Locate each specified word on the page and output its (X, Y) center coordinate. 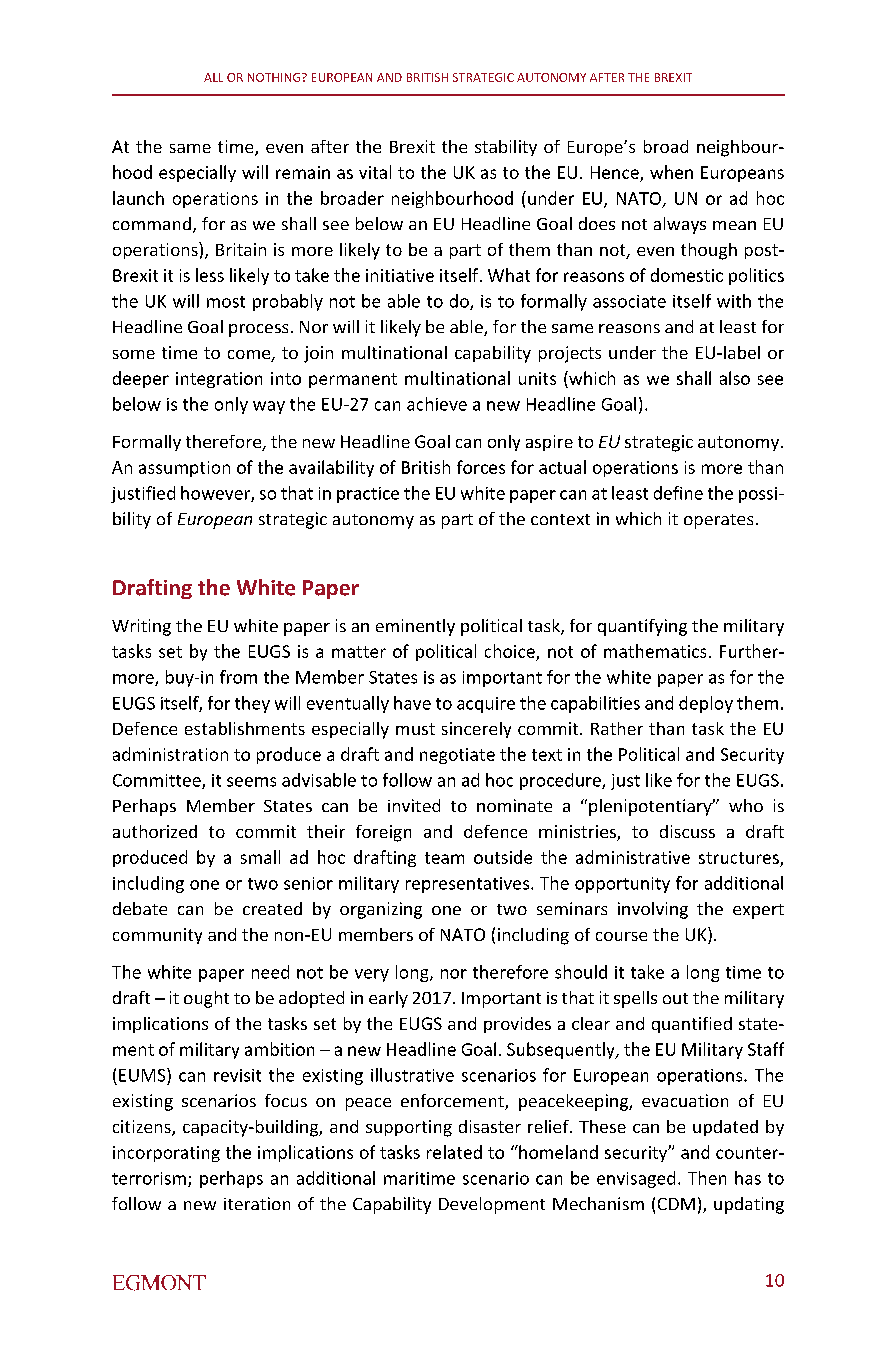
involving (653, 910)
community (157, 936)
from (238, 677)
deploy (706, 704)
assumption (184, 469)
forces (481, 467)
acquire (486, 705)
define (678, 493)
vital (375, 172)
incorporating (166, 1154)
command (152, 223)
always (680, 225)
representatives (469, 885)
